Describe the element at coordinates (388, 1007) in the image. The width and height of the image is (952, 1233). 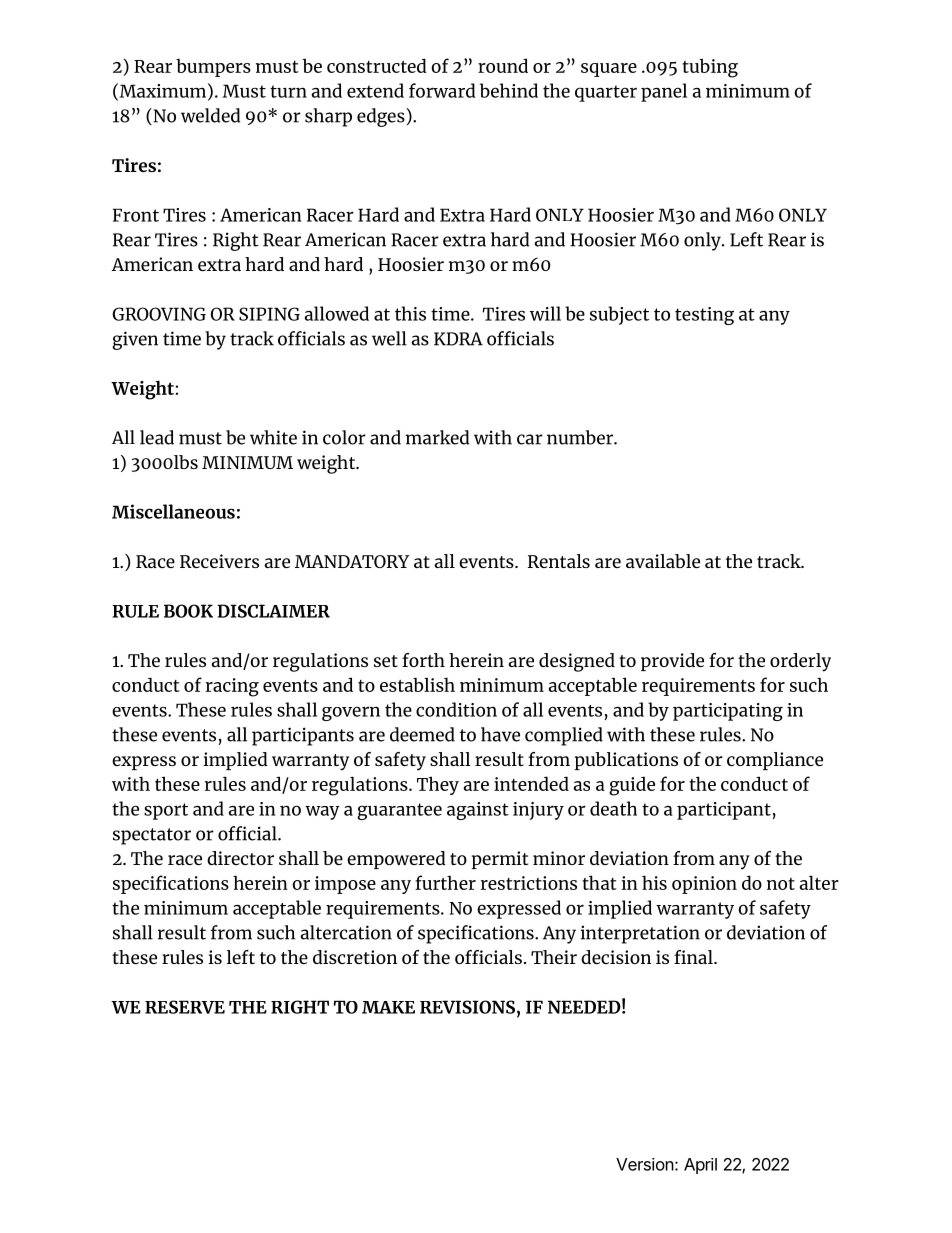
I see `MAKE` at that location.
